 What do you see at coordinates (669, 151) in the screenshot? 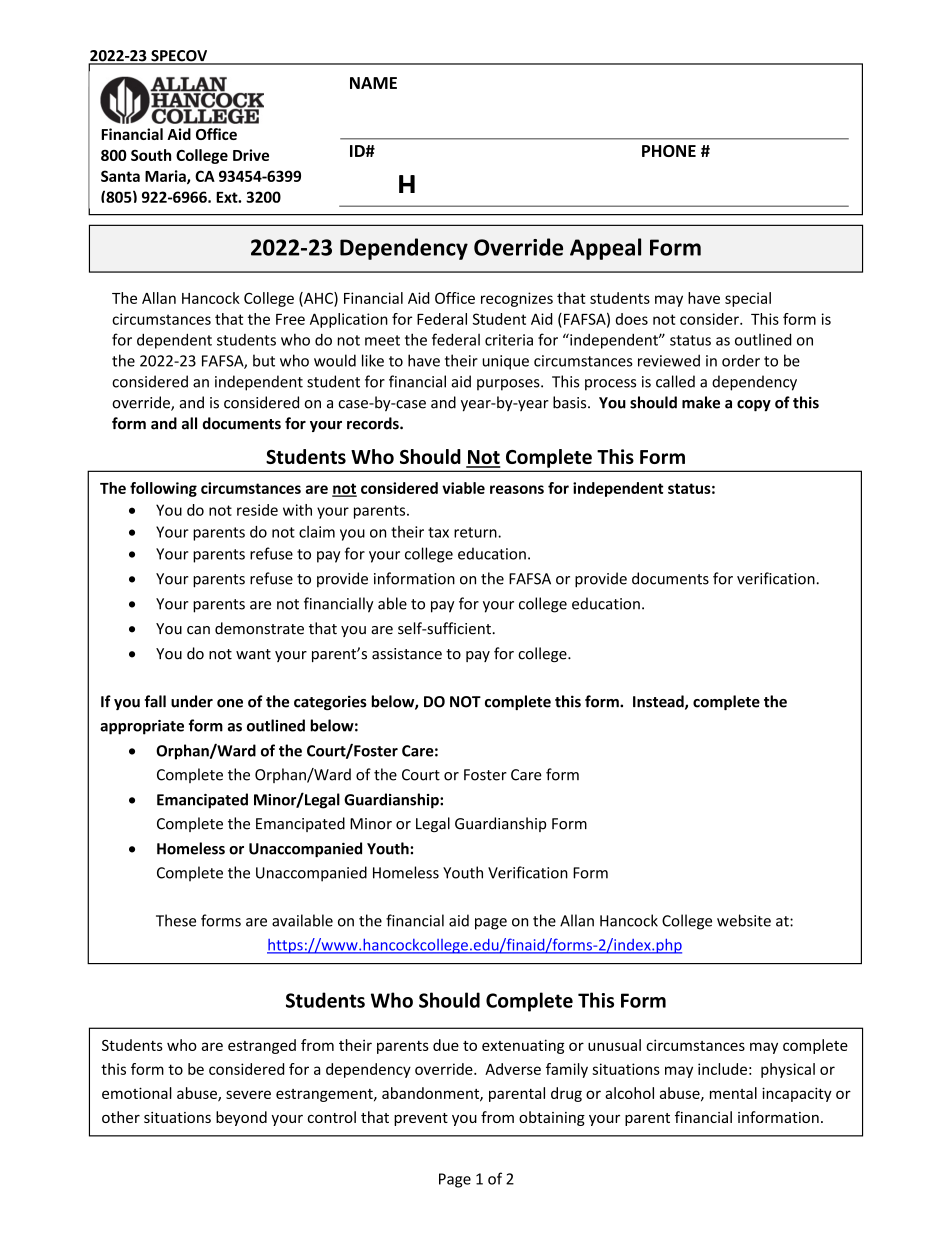
I see `PHONE` at bounding box center [669, 151].
